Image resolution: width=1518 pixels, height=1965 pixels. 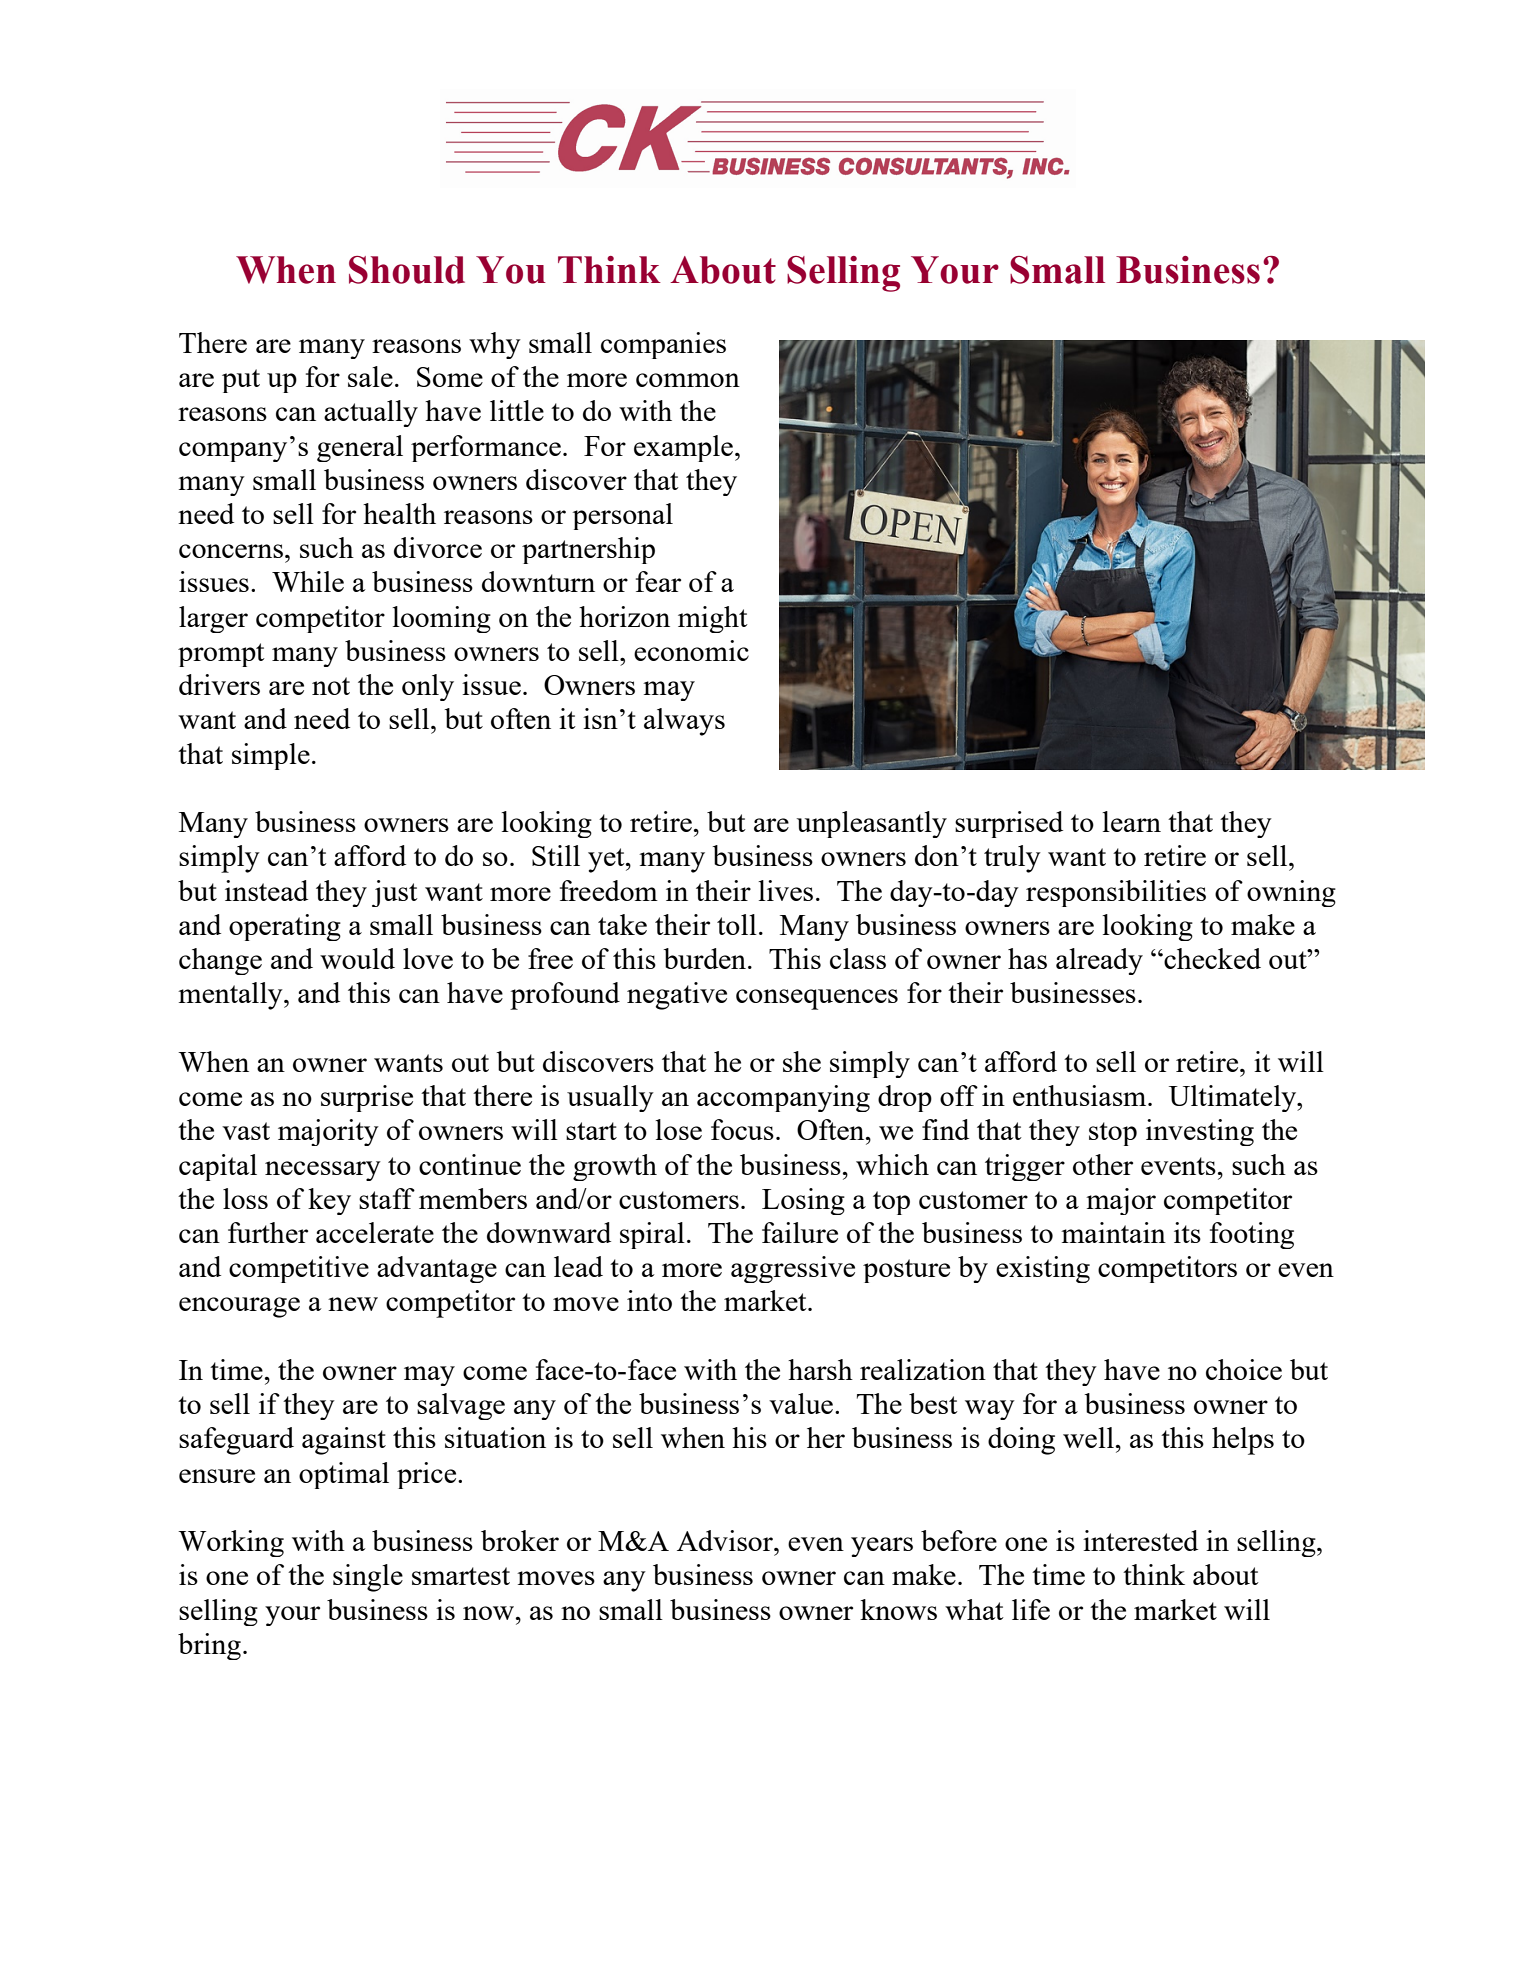 What do you see at coordinates (271, 756) in the screenshot?
I see `simple` at bounding box center [271, 756].
